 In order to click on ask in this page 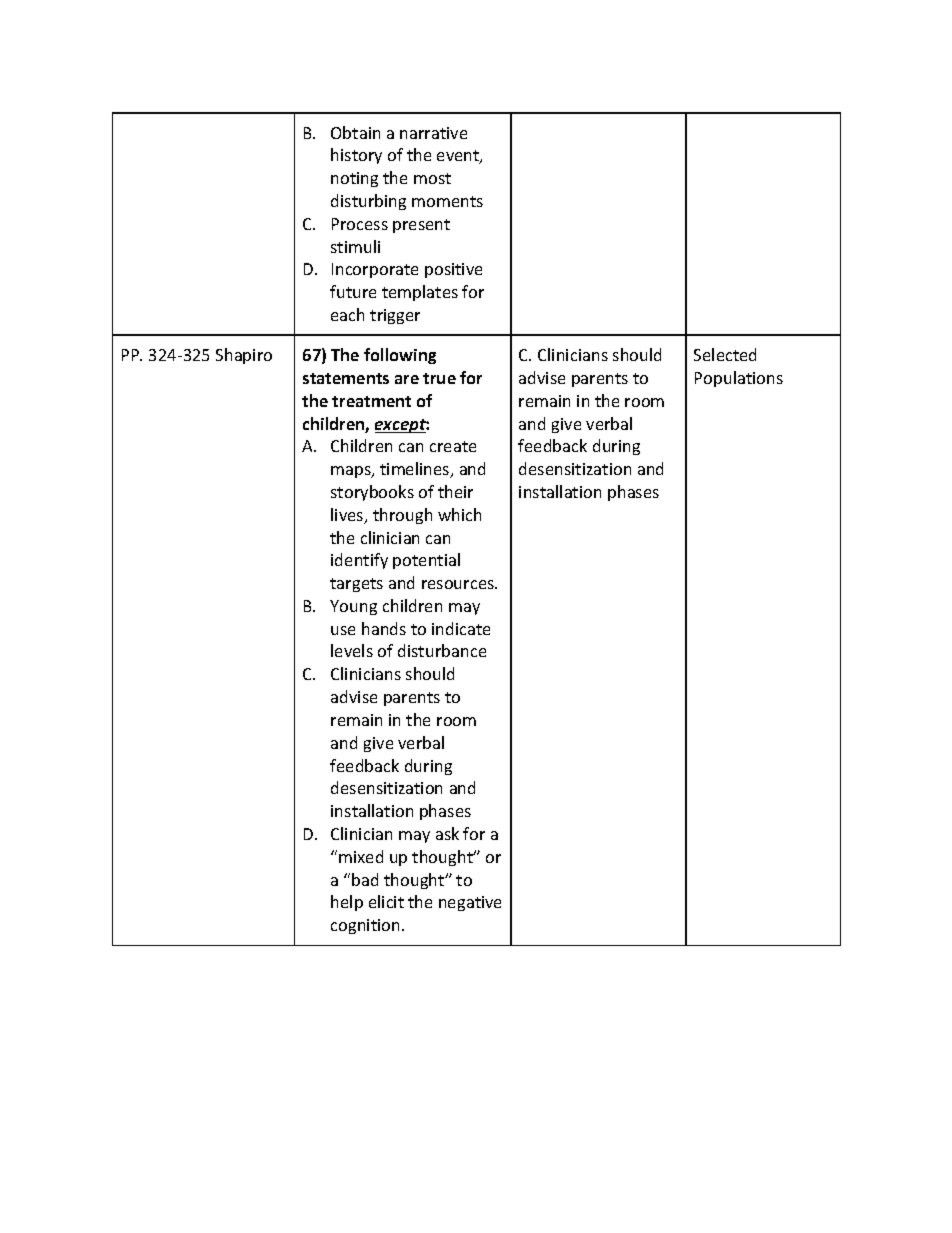, I will do `click(447, 833)`.
